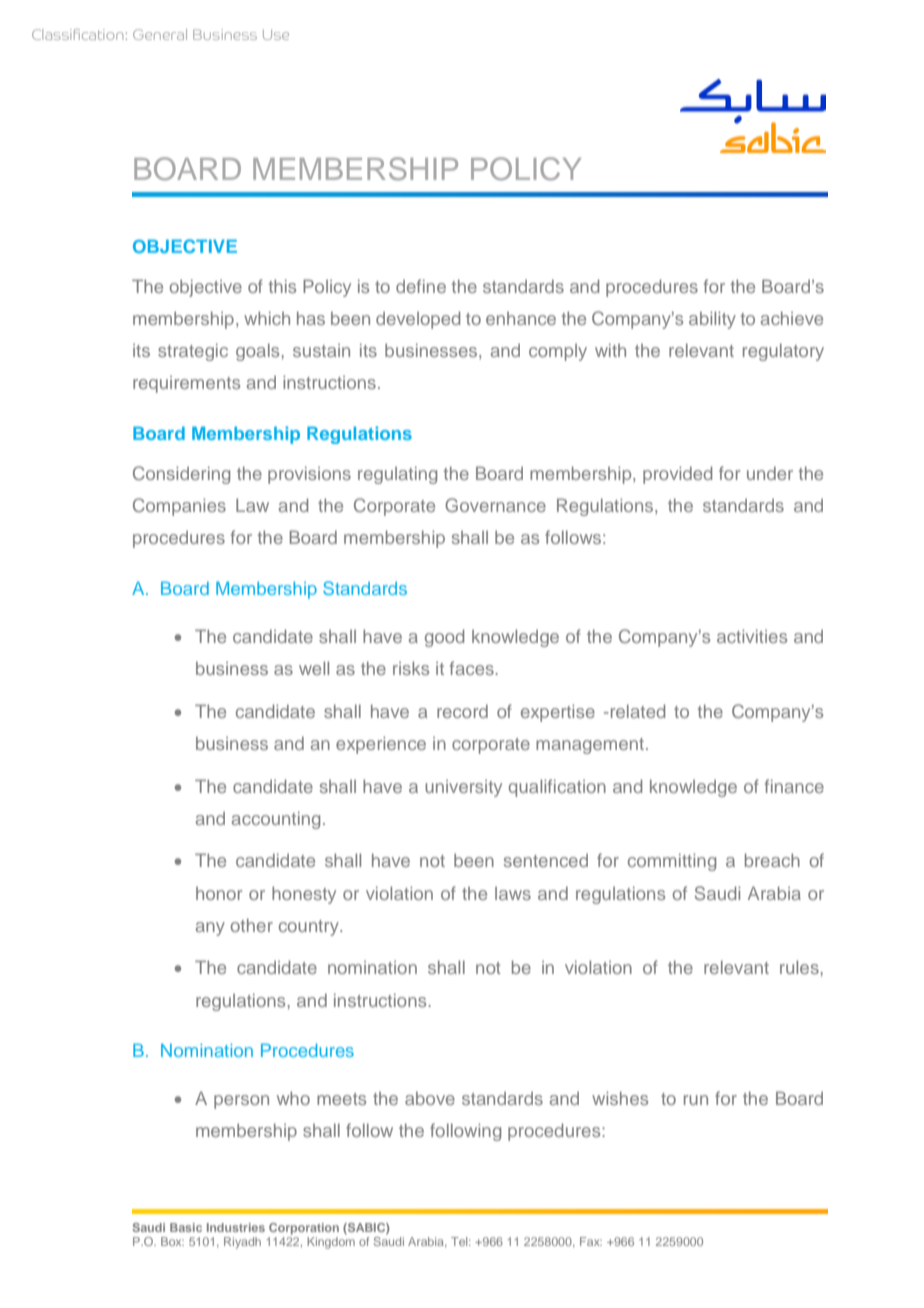  Describe the element at coordinates (696, 1100) in the image. I see `run` at that location.
